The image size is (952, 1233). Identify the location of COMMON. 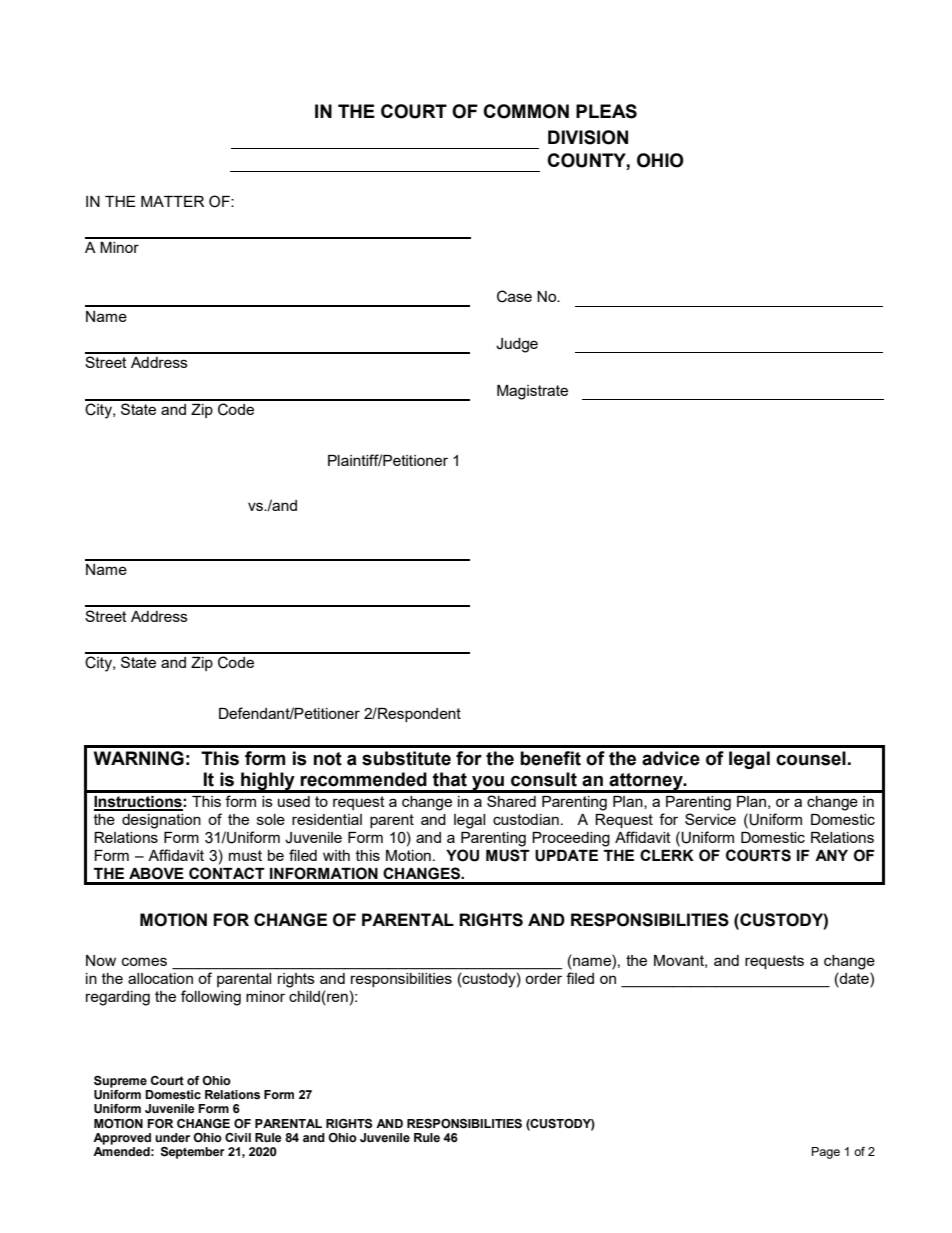
(526, 111).
